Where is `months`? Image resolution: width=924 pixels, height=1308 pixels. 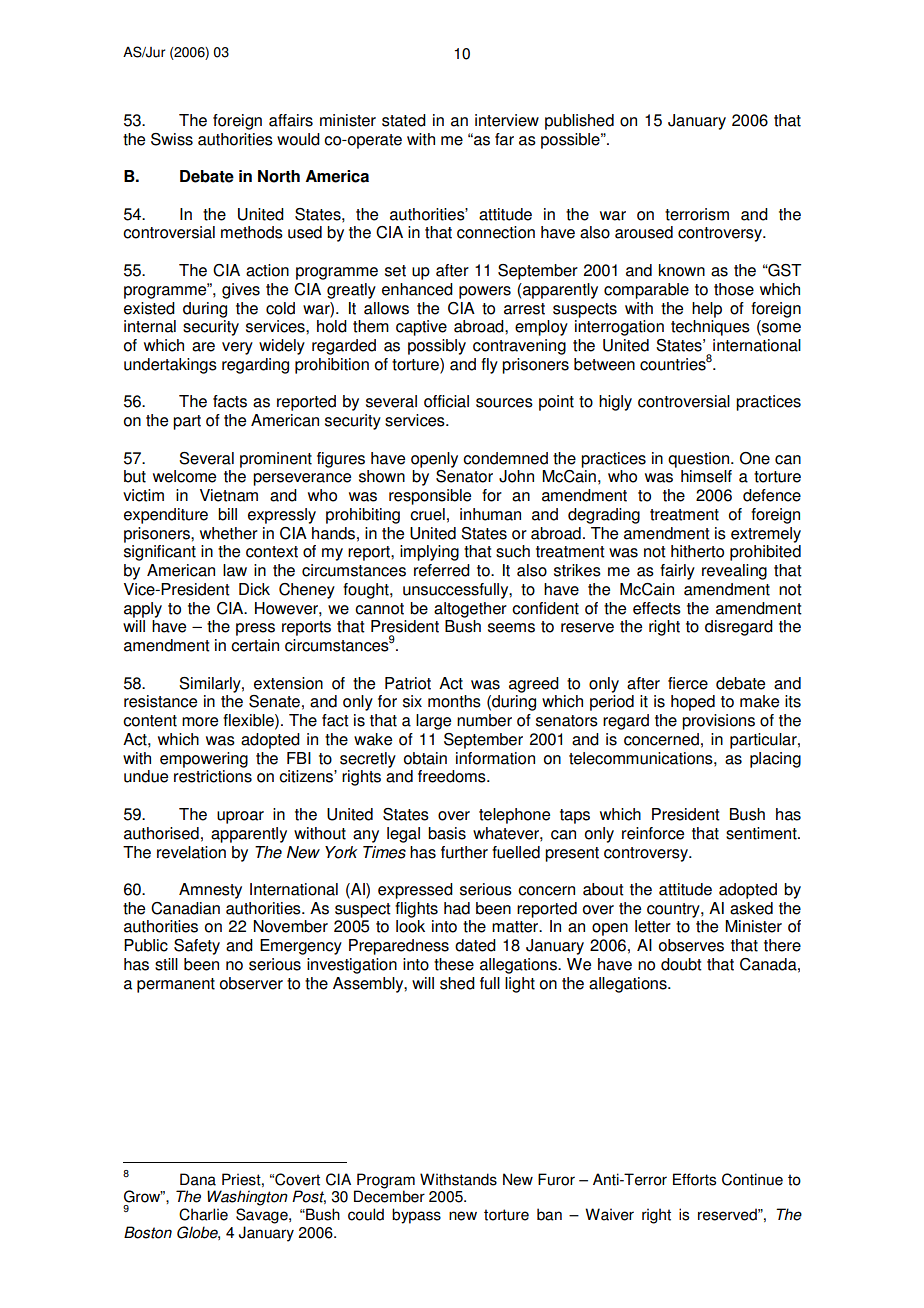
months is located at coordinates (454, 701).
